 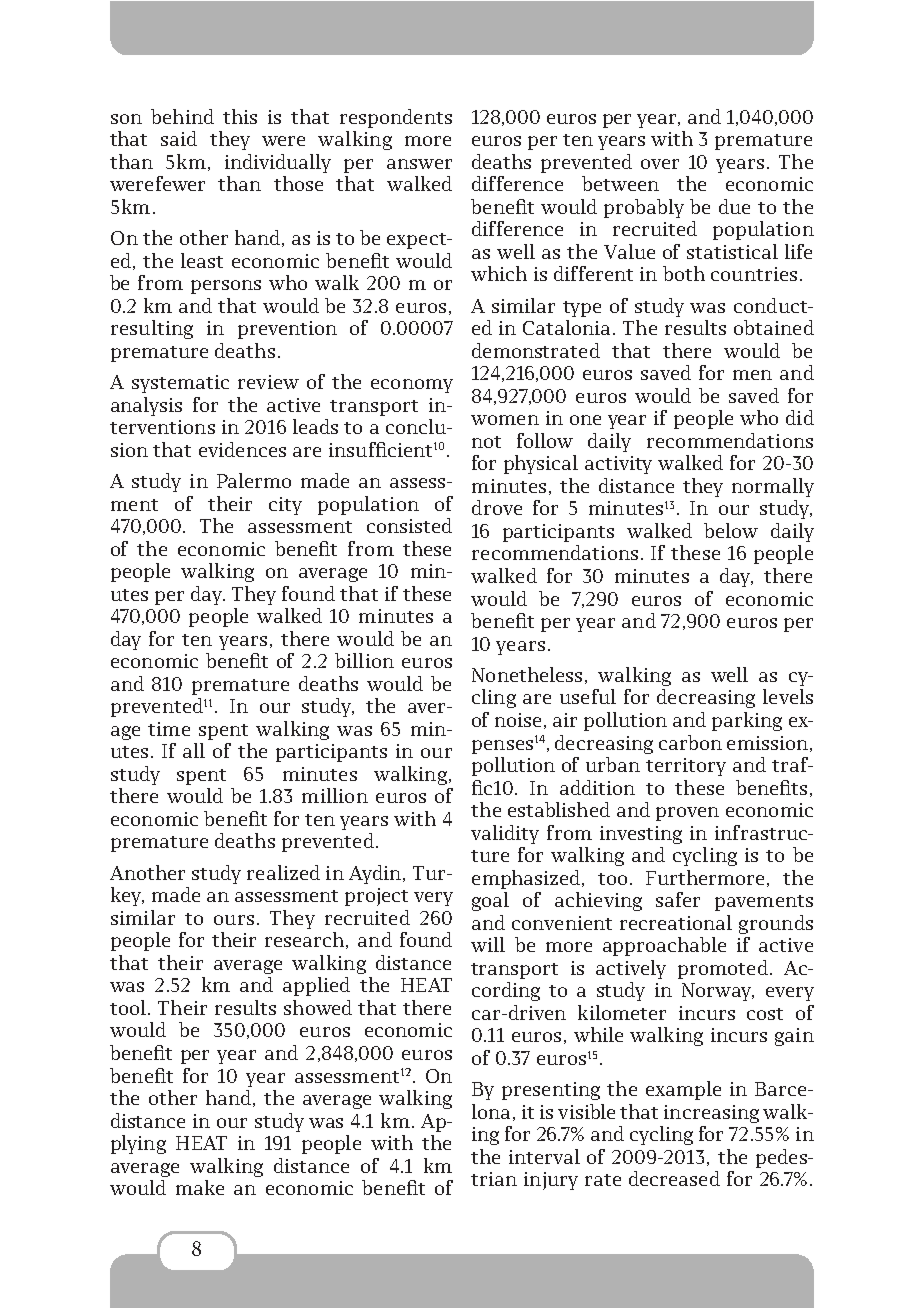 What do you see at coordinates (234, 920) in the screenshot?
I see `ours` at bounding box center [234, 920].
